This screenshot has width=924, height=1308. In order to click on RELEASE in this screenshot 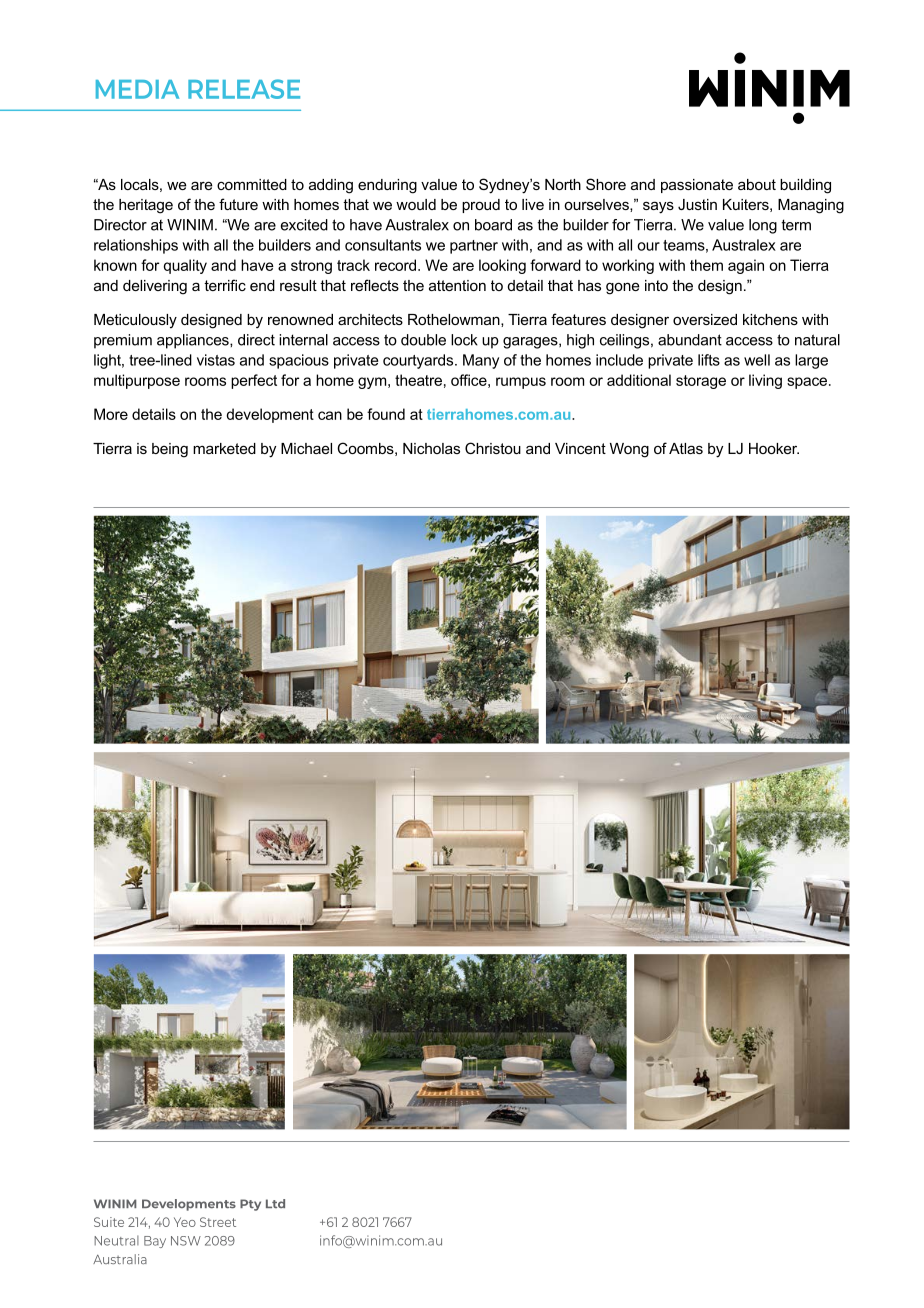, I will do `click(244, 89)`.
